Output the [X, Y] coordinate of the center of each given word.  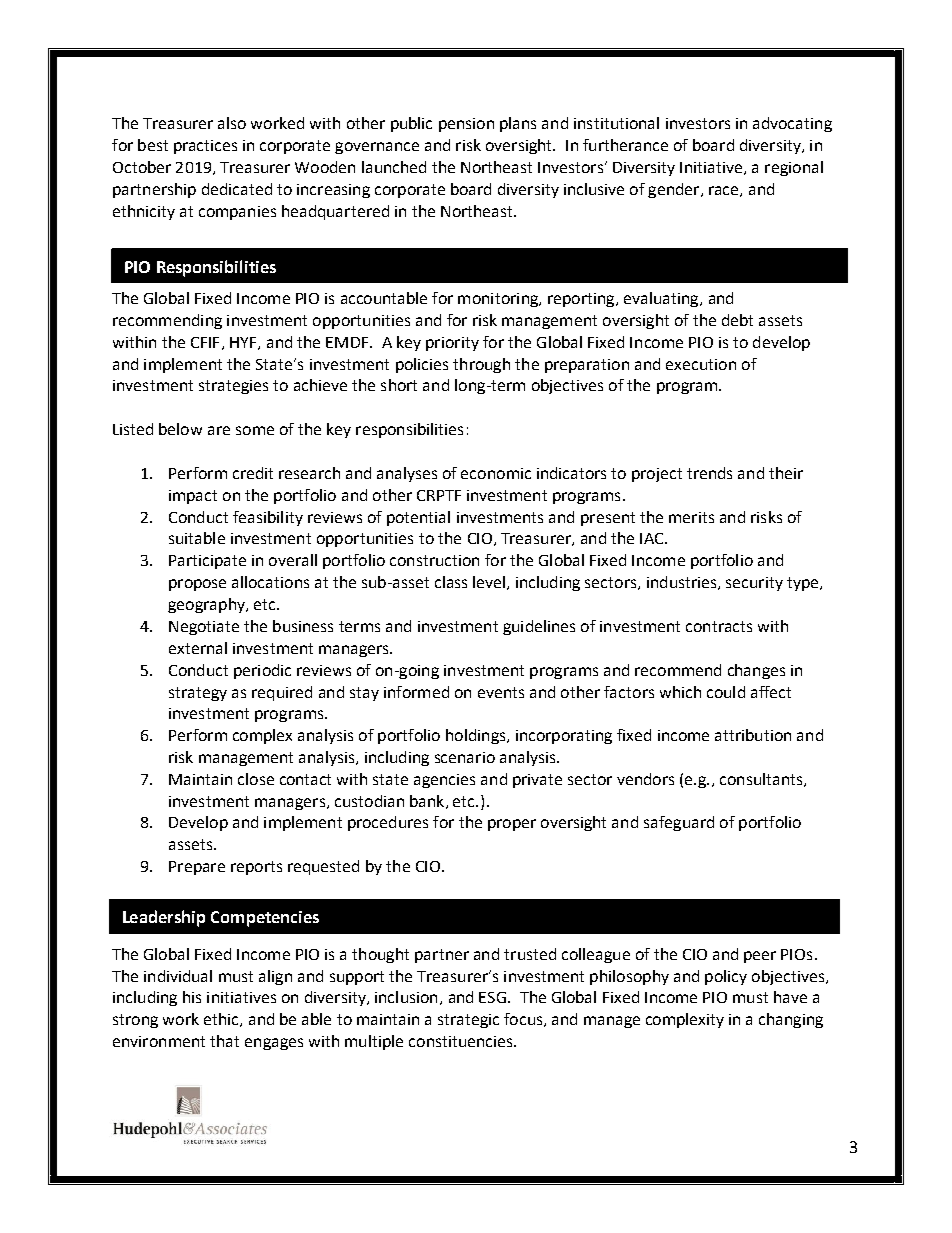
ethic [222, 1020]
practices [205, 147]
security [754, 584]
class [451, 582]
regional [794, 168]
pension [466, 125]
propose [197, 585]
